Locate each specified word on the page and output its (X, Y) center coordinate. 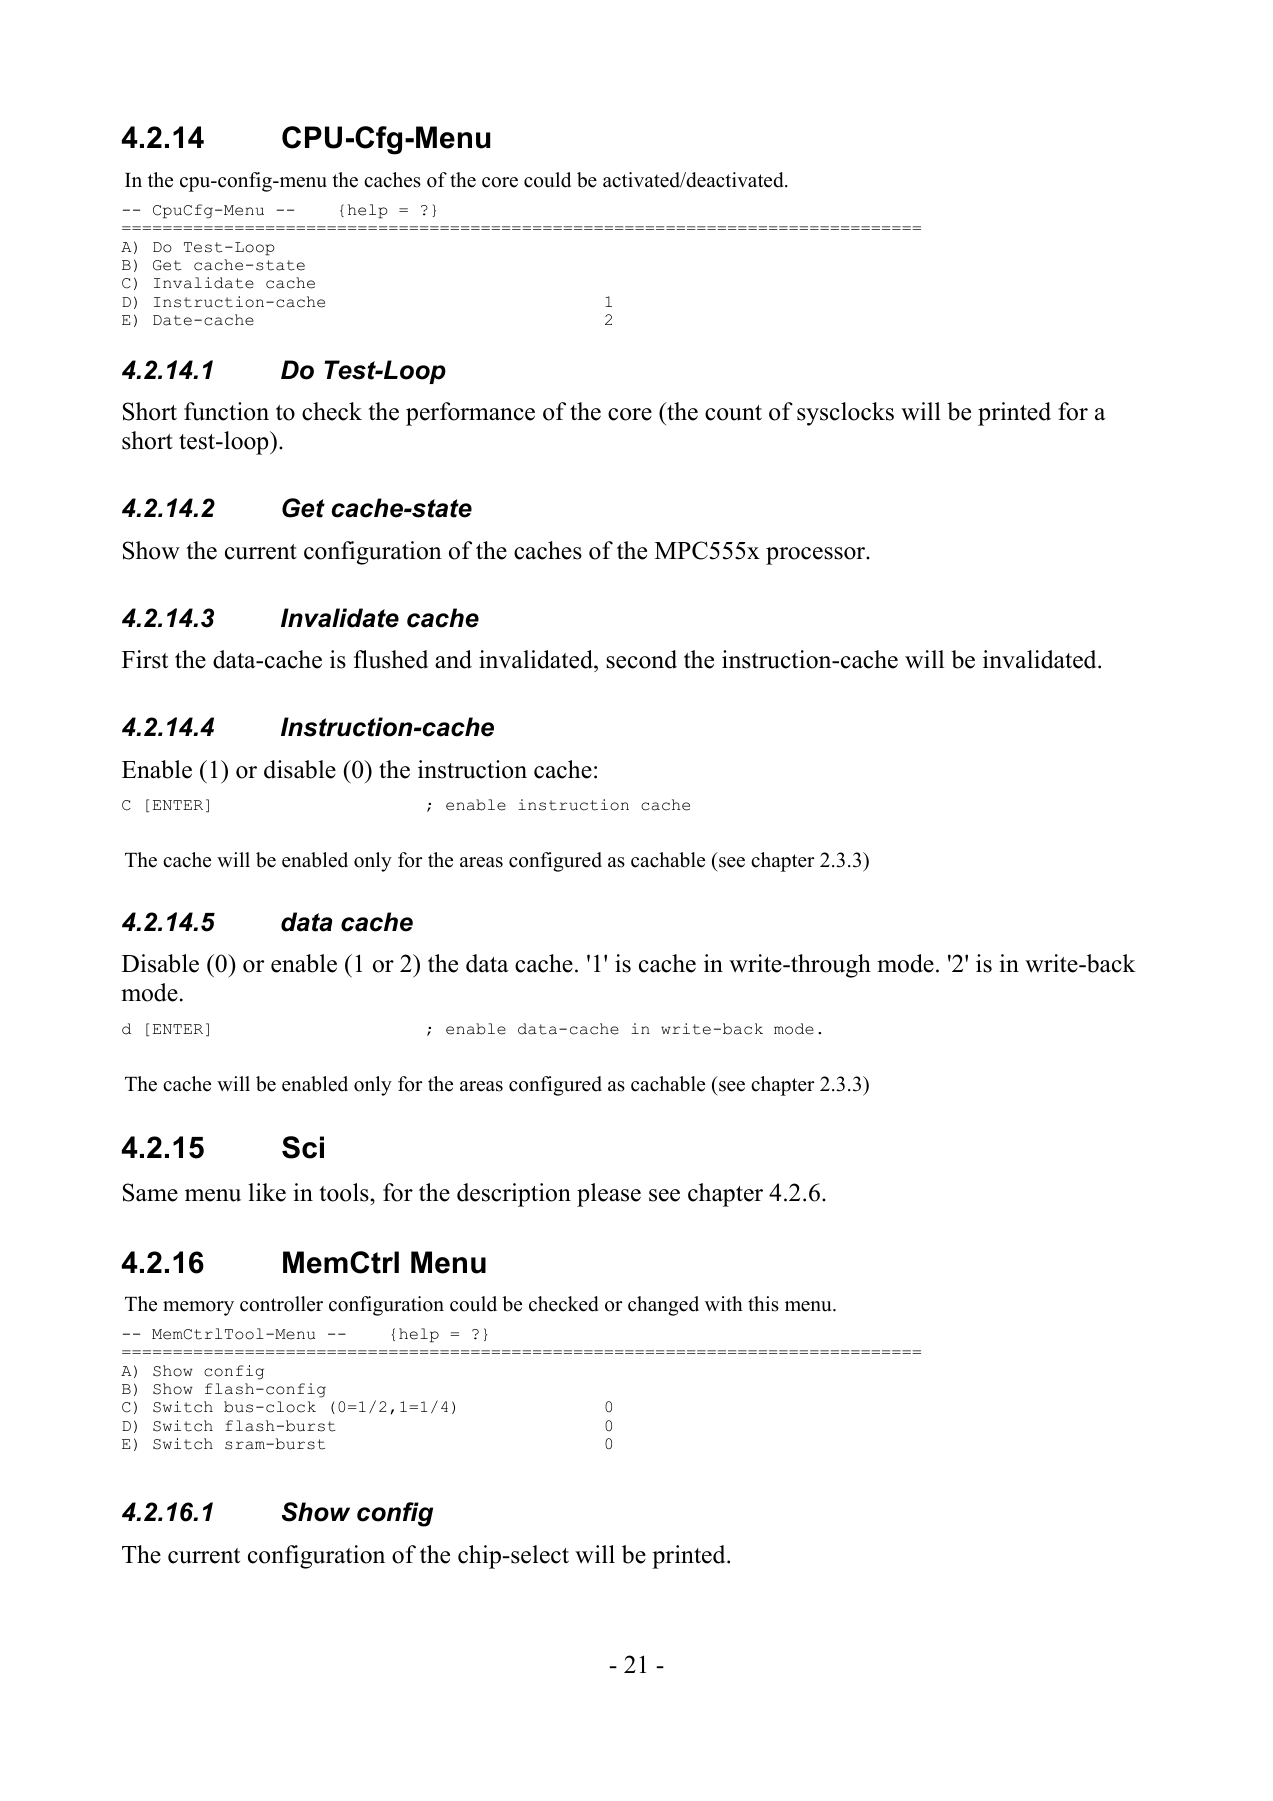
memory (198, 1308)
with (724, 1303)
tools (345, 1192)
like (267, 1192)
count (733, 413)
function (226, 411)
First (145, 659)
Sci (303, 1147)
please (609, 1195)
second (641, 659)
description (514, 1195)
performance (470, 414)
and (453, 659)
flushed (391, 659)
